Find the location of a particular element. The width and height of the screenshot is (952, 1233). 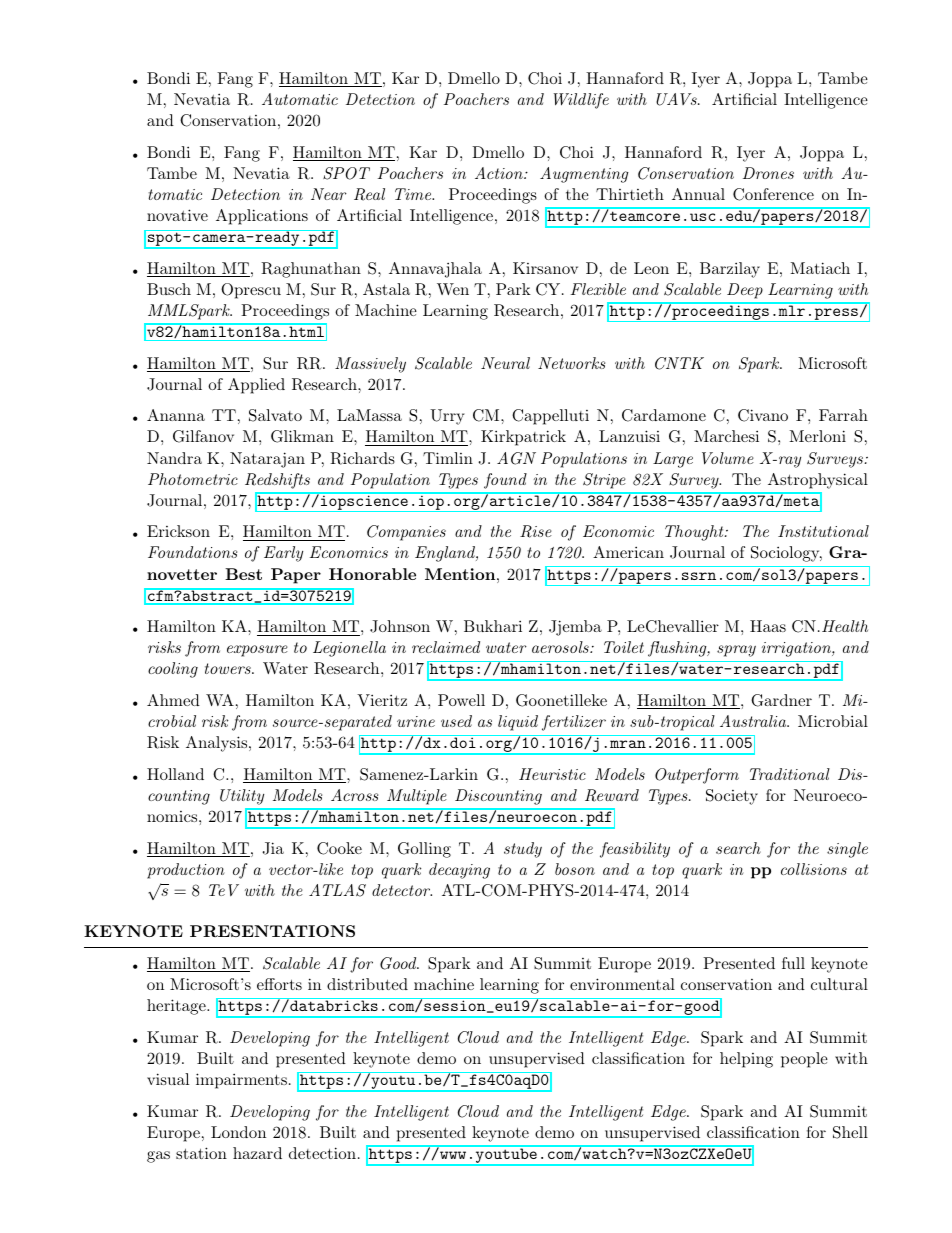

Action is located at coordinates (500, 173).
